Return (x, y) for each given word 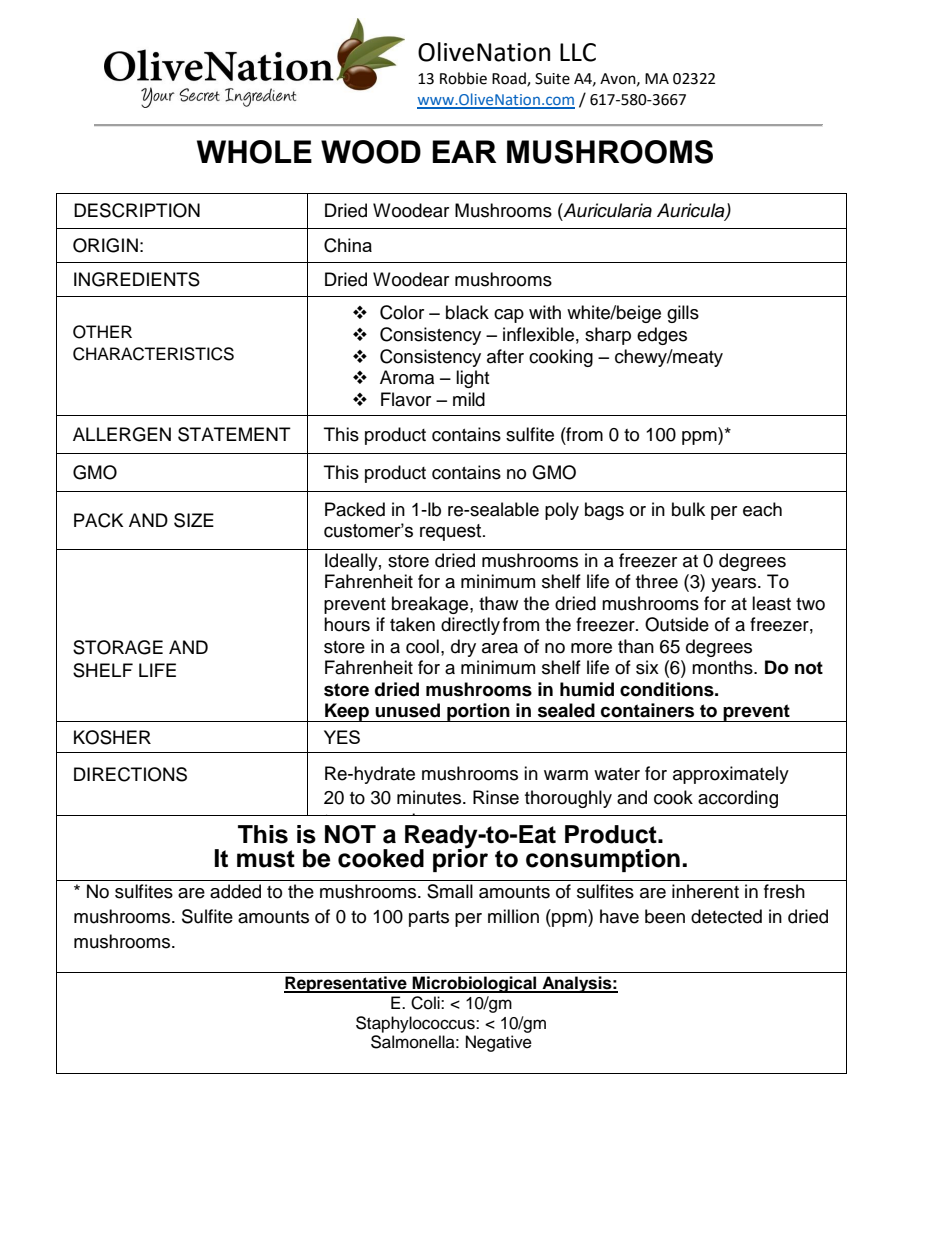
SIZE (194, 520)
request (452, 532)
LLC (578, 52)
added (235, 891)
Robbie (463, 78)
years (735, 585)
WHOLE (254, 152)
